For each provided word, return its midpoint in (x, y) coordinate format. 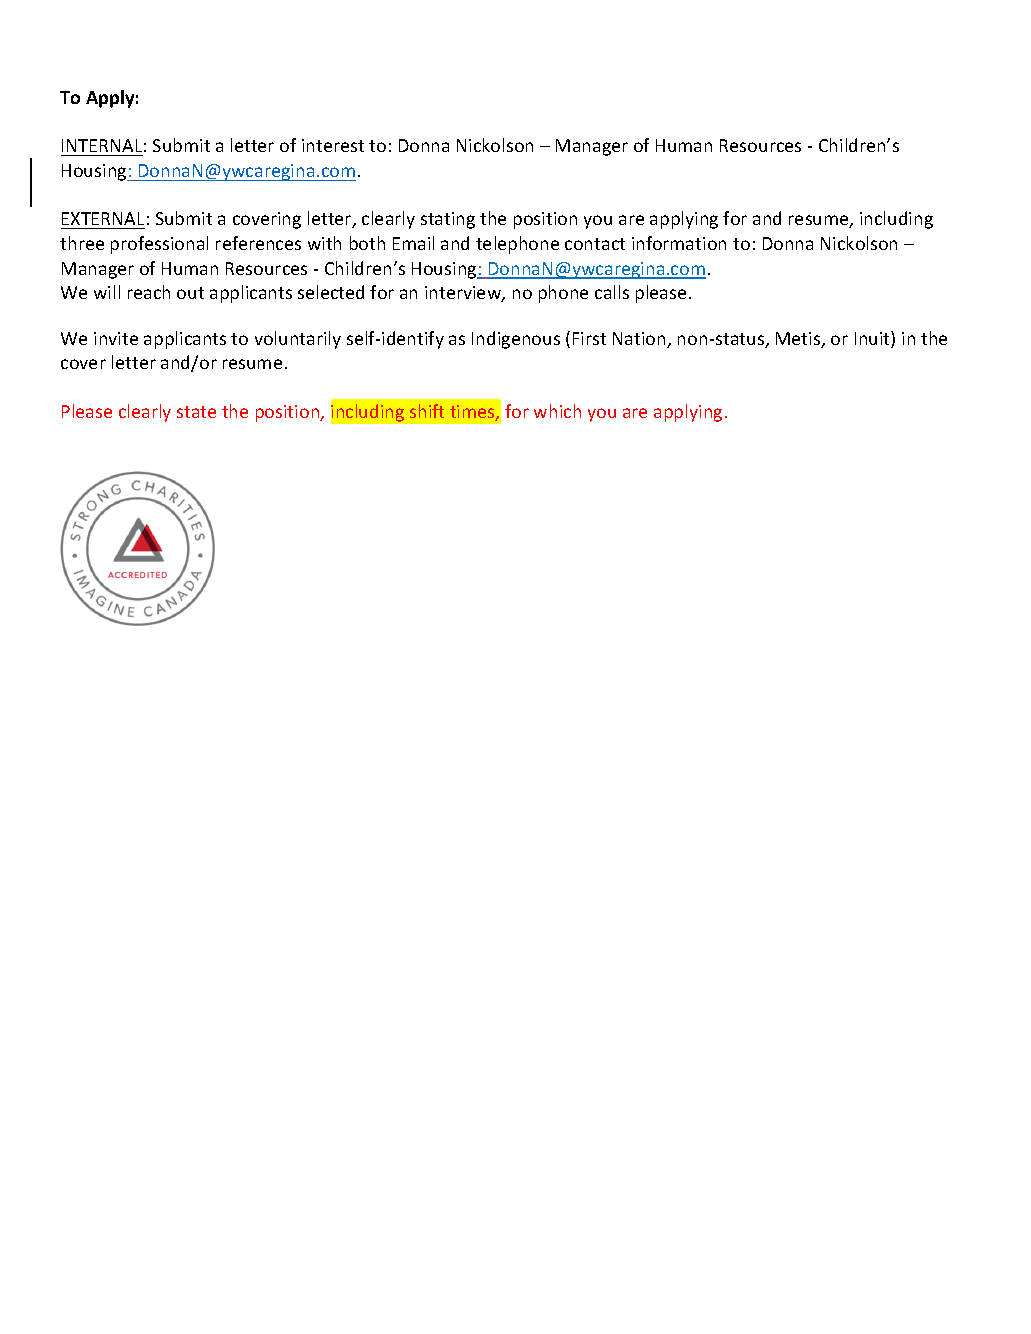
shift (427, 411)
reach (149, 292)
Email (413, 243)
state (196, 412)
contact (595, 244)
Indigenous (516, 340)
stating (448, 220)
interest (333, 145)
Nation (640, 340)
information (679, 243)
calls (612, 292)
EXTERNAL (103, 218)
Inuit (873, 339)
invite (116, 338)
